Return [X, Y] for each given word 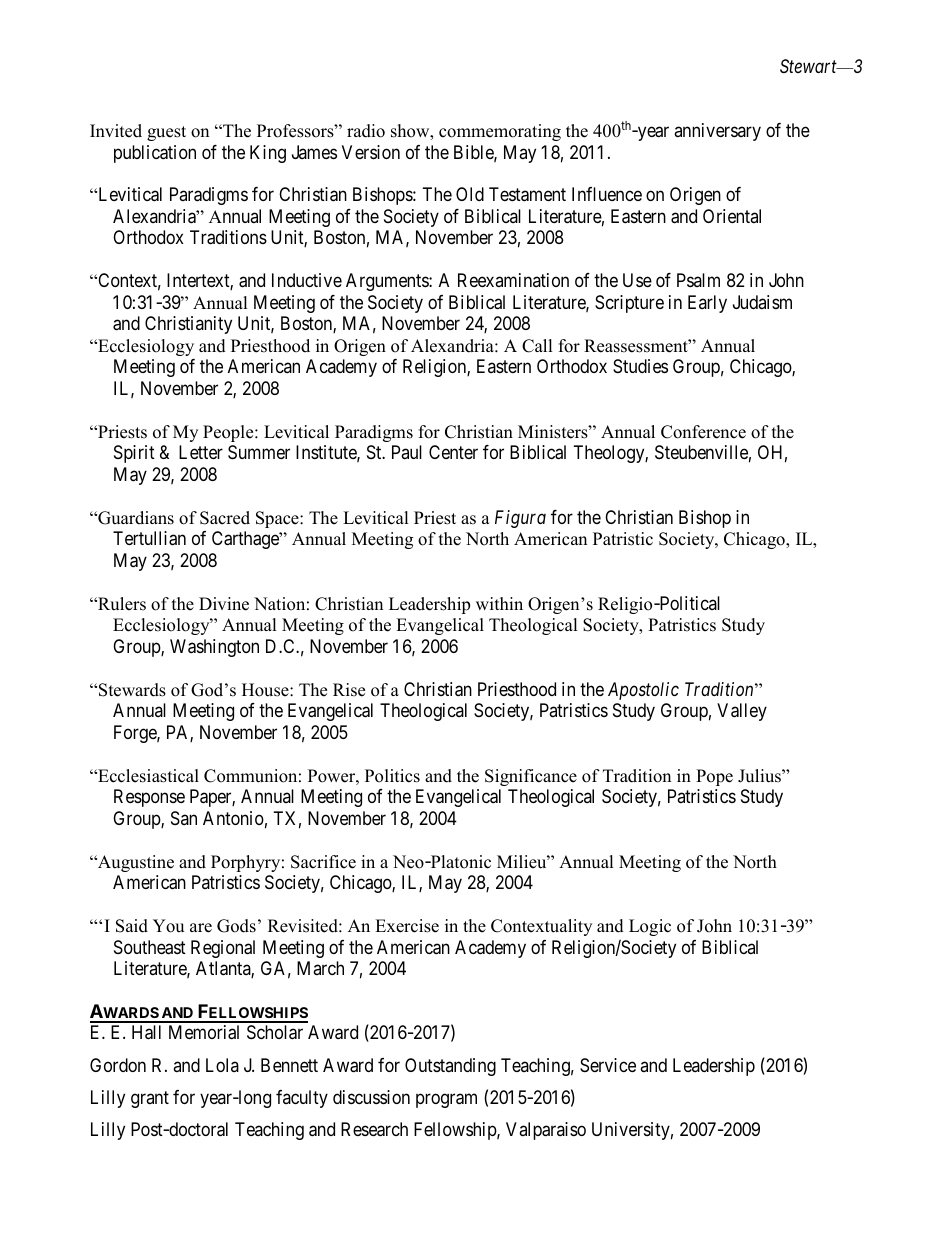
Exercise [407, 926]
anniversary [717, 132]
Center [453, 452]
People [229, 433]
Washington [214, 648]
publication [155, 154]
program [446, 1100]
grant [150, 1099]
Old [470, 194]
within [499, 603]
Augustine [135, 863]
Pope [714, 777]
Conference [703, 432]
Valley [742, 712]
